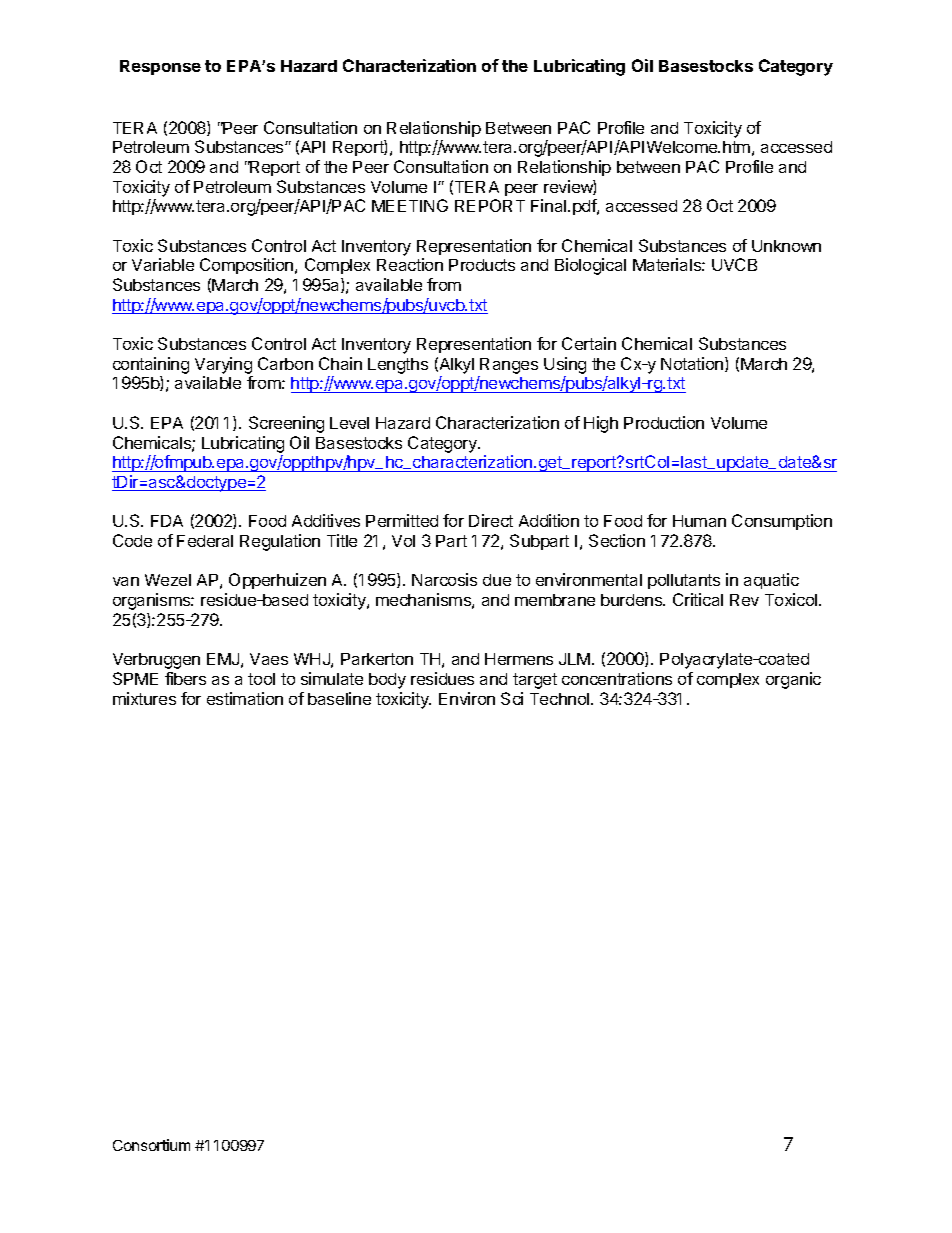 Image resolution: width=952 pixels, height=1233 pixels. I want to click on Screening, so click(286, 424).
